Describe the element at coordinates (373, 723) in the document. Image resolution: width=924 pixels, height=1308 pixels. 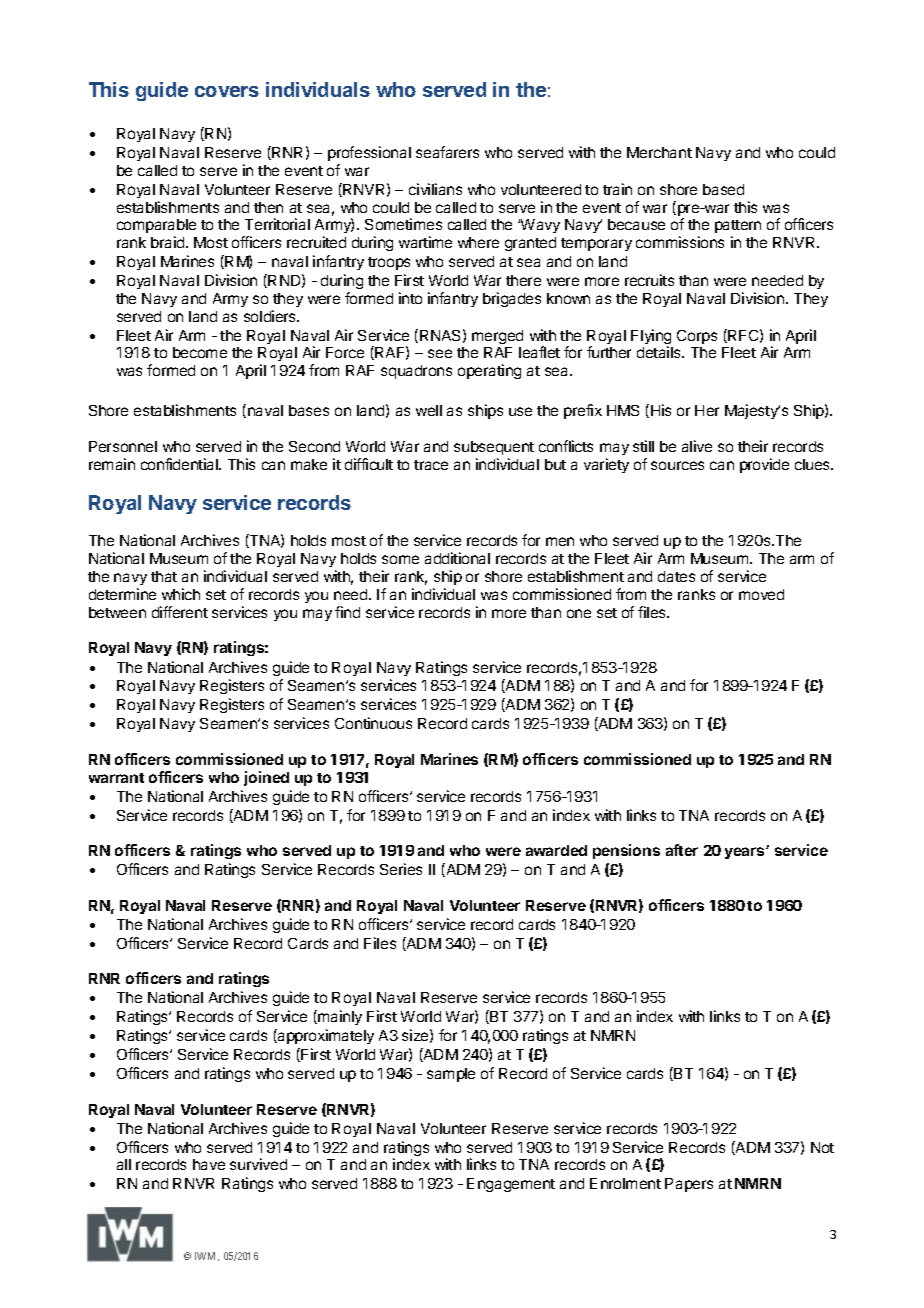
I see `Continuous` at that location.
